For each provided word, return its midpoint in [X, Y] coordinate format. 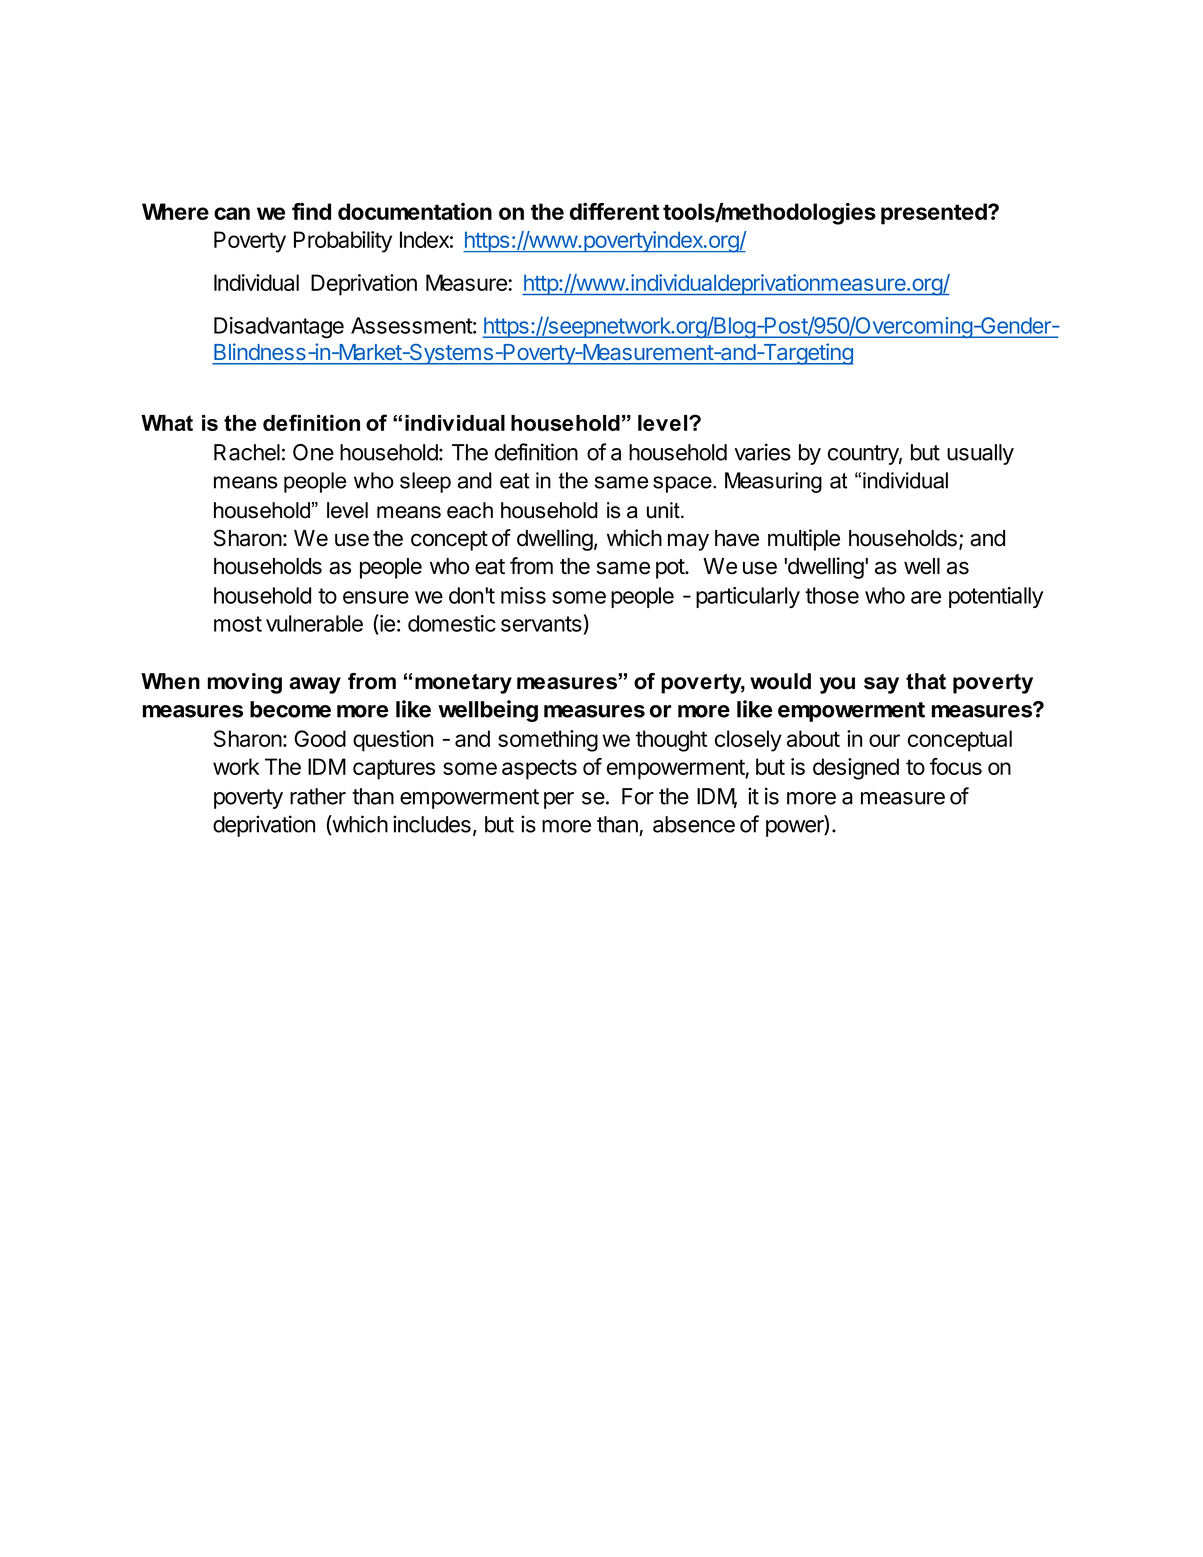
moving [245, 683]
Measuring [773, 482]
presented [935, 214]
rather [318, 796]
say [881, 685]
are [926, 597]
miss [523, 595]
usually [980, 454]
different [614, 211]
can [232, 213]
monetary [463, 683]
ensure [376, 597]
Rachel [247, 452]
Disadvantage [279, 328]
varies [762, 452]
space [683, 484]
